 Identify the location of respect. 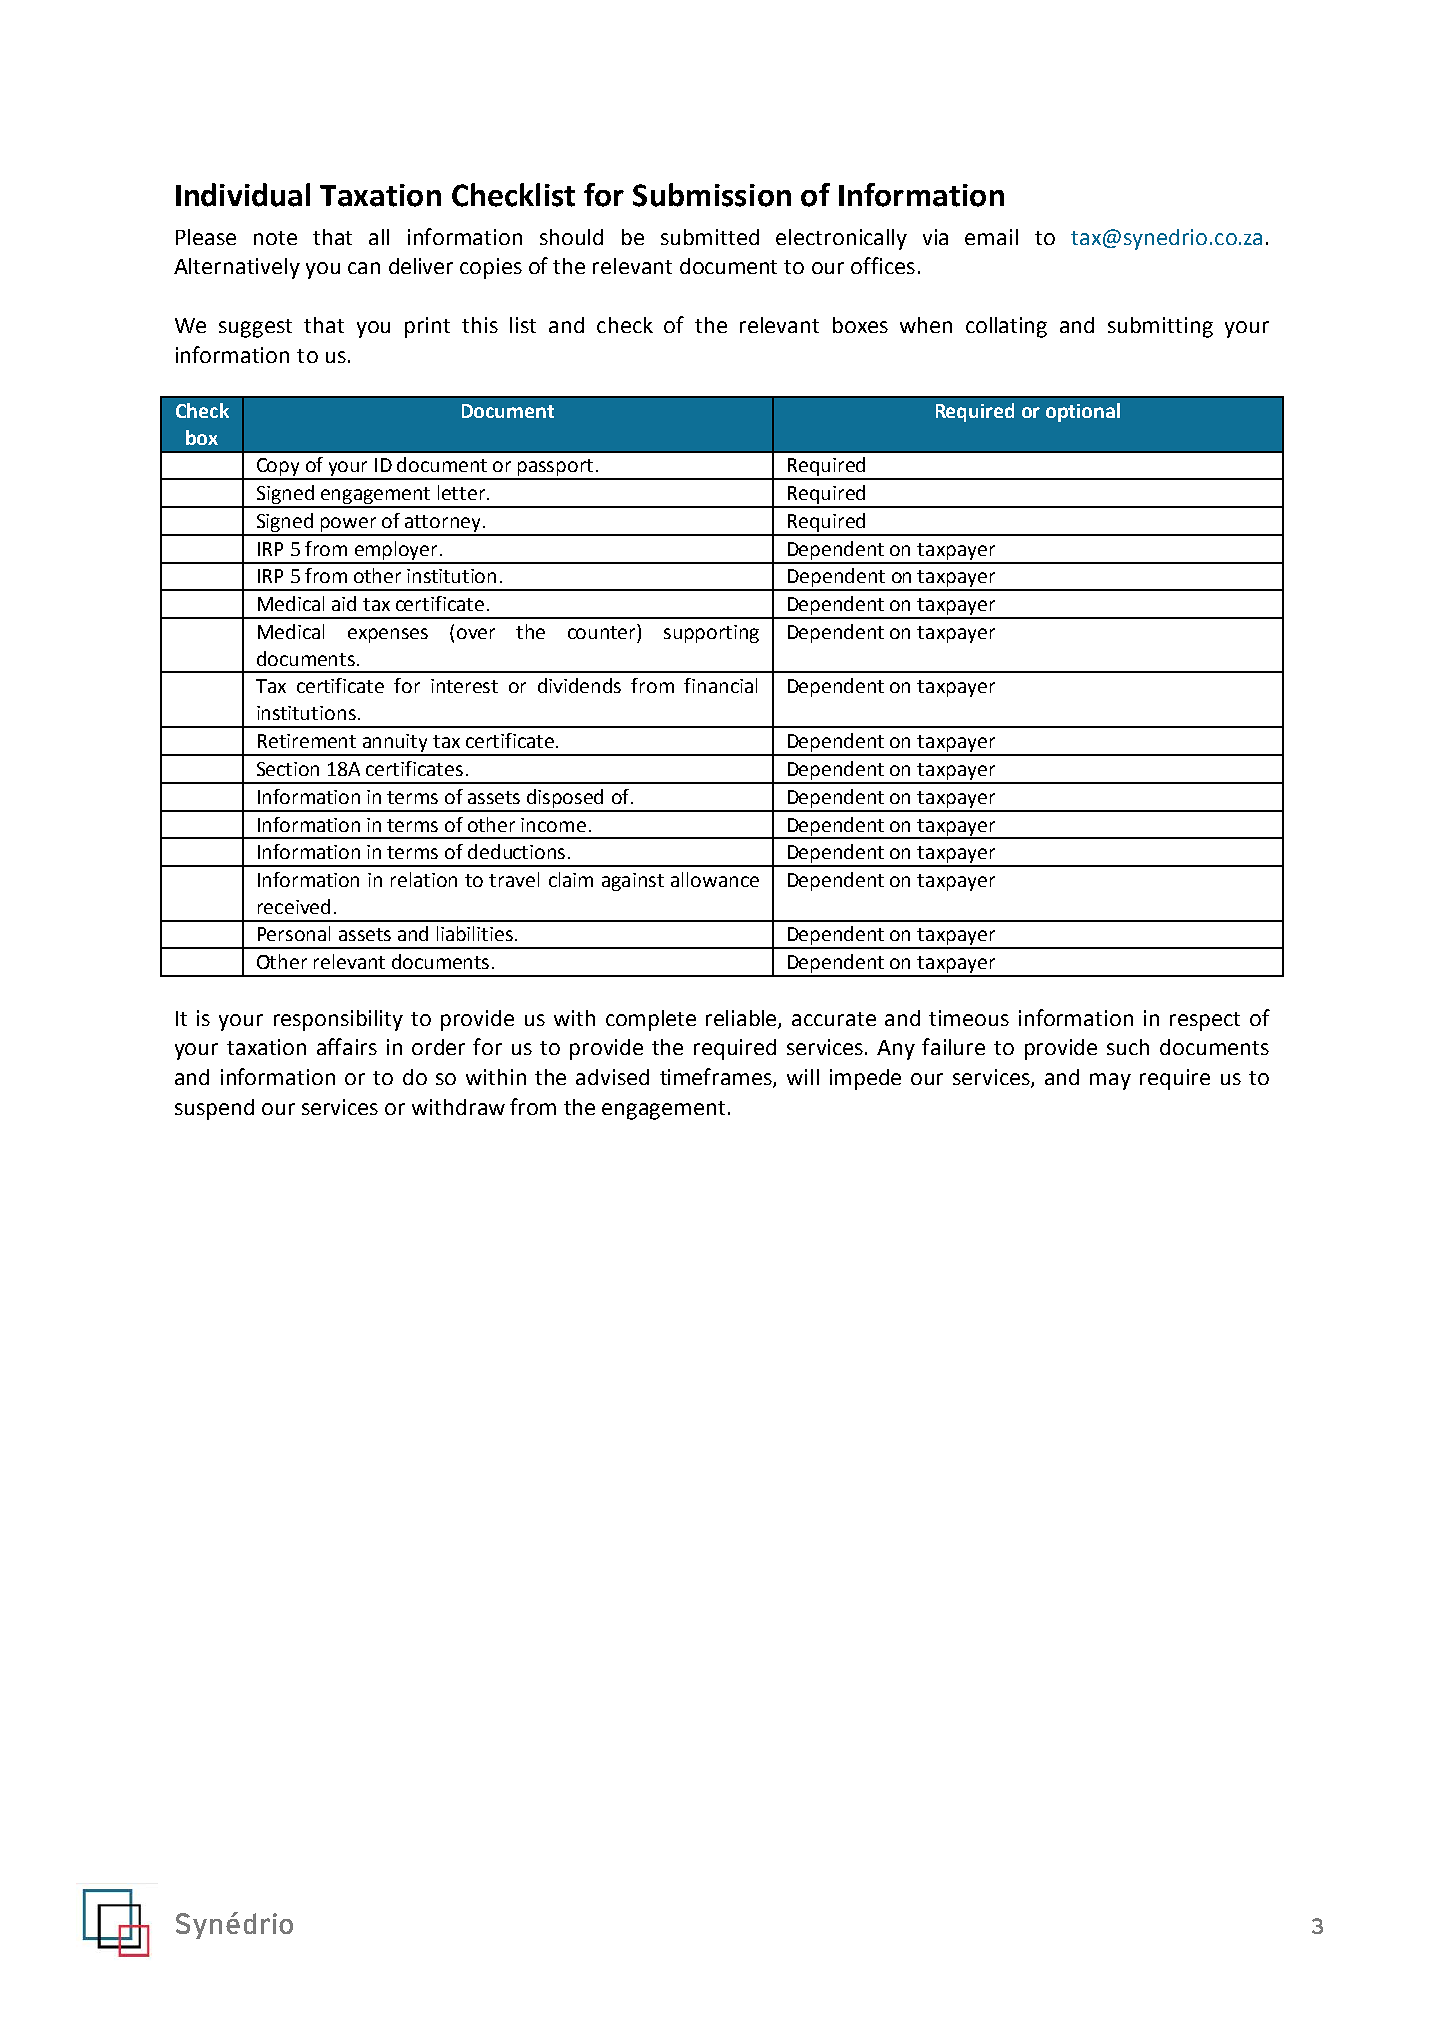
(1205, 1021).
